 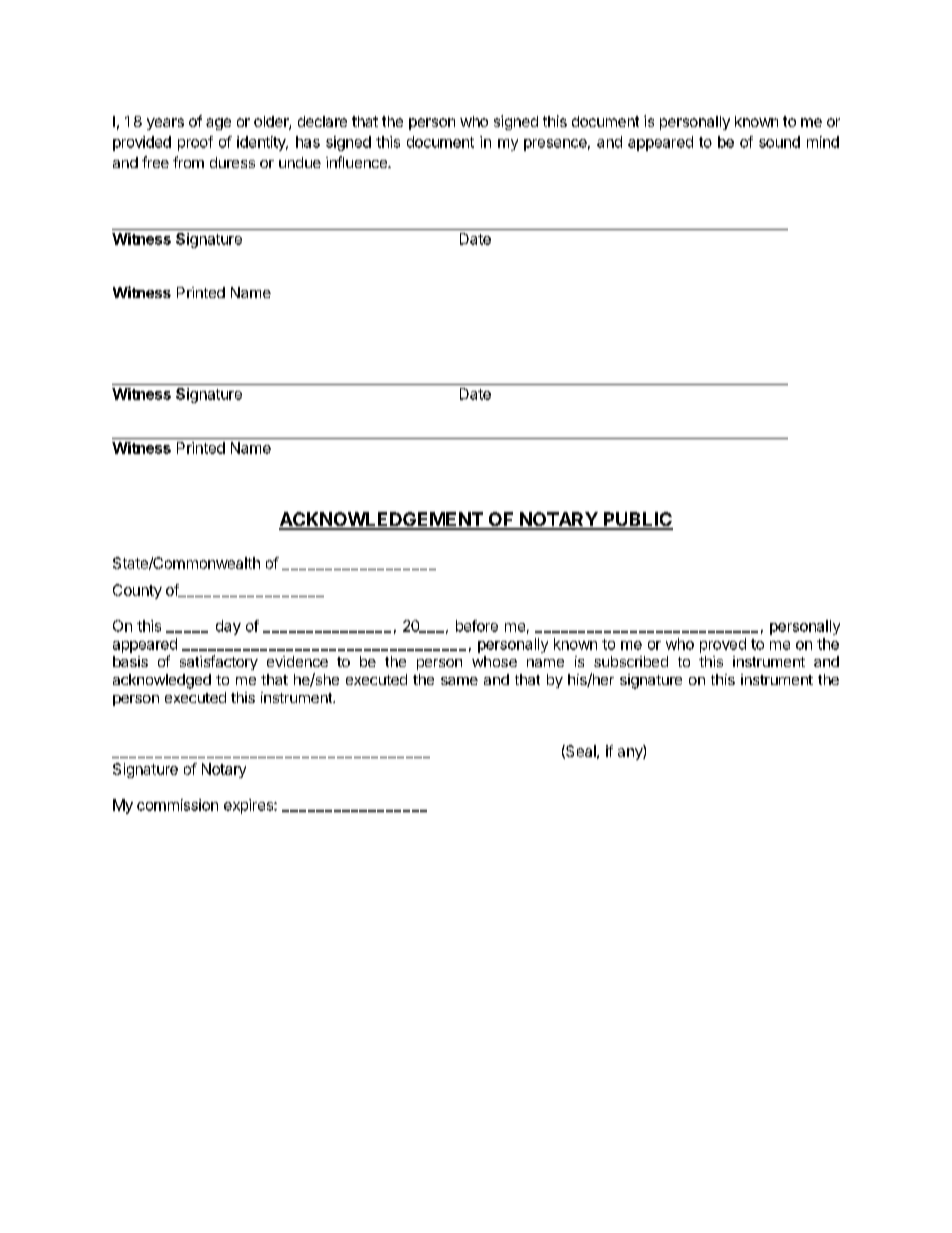 What do you see at coordinates (477, 626) in the document?
I see `before` at bounding box center [477, 626].
